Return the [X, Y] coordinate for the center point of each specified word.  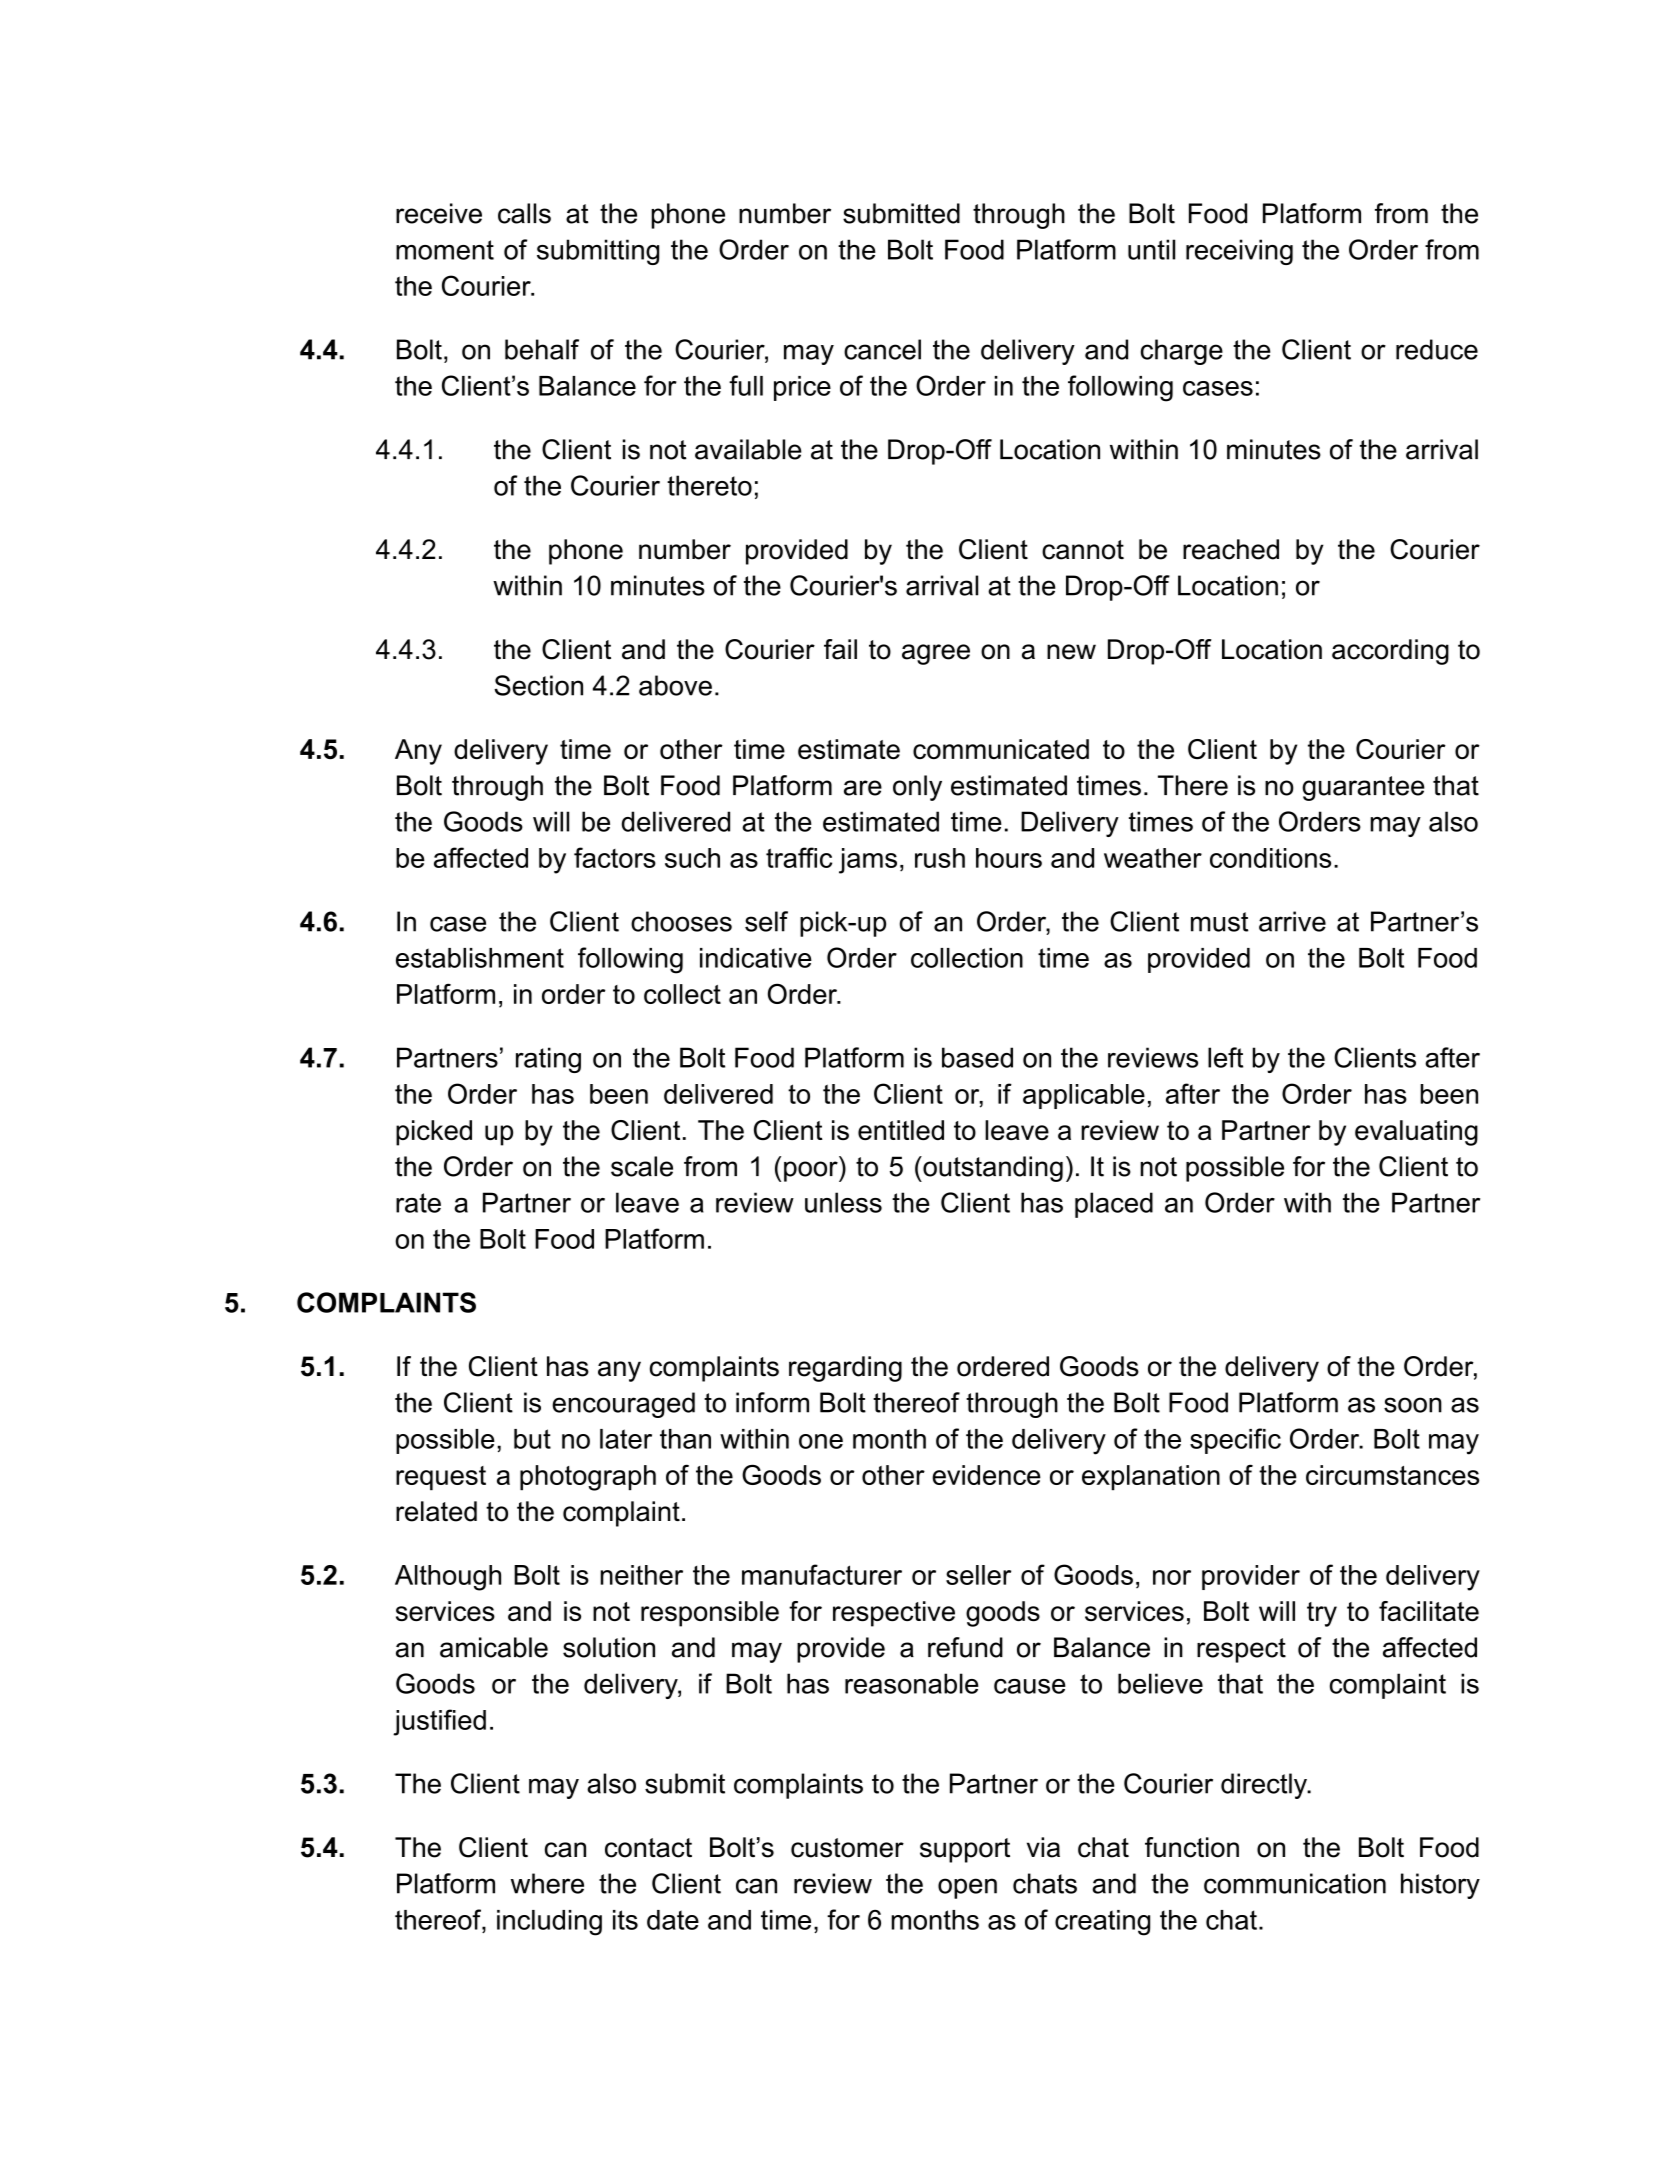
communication [1295, 1883]
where [547, 1883]
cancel [882, 349]
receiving [1239, 252]
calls [524, 213]
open [967, 1888]
